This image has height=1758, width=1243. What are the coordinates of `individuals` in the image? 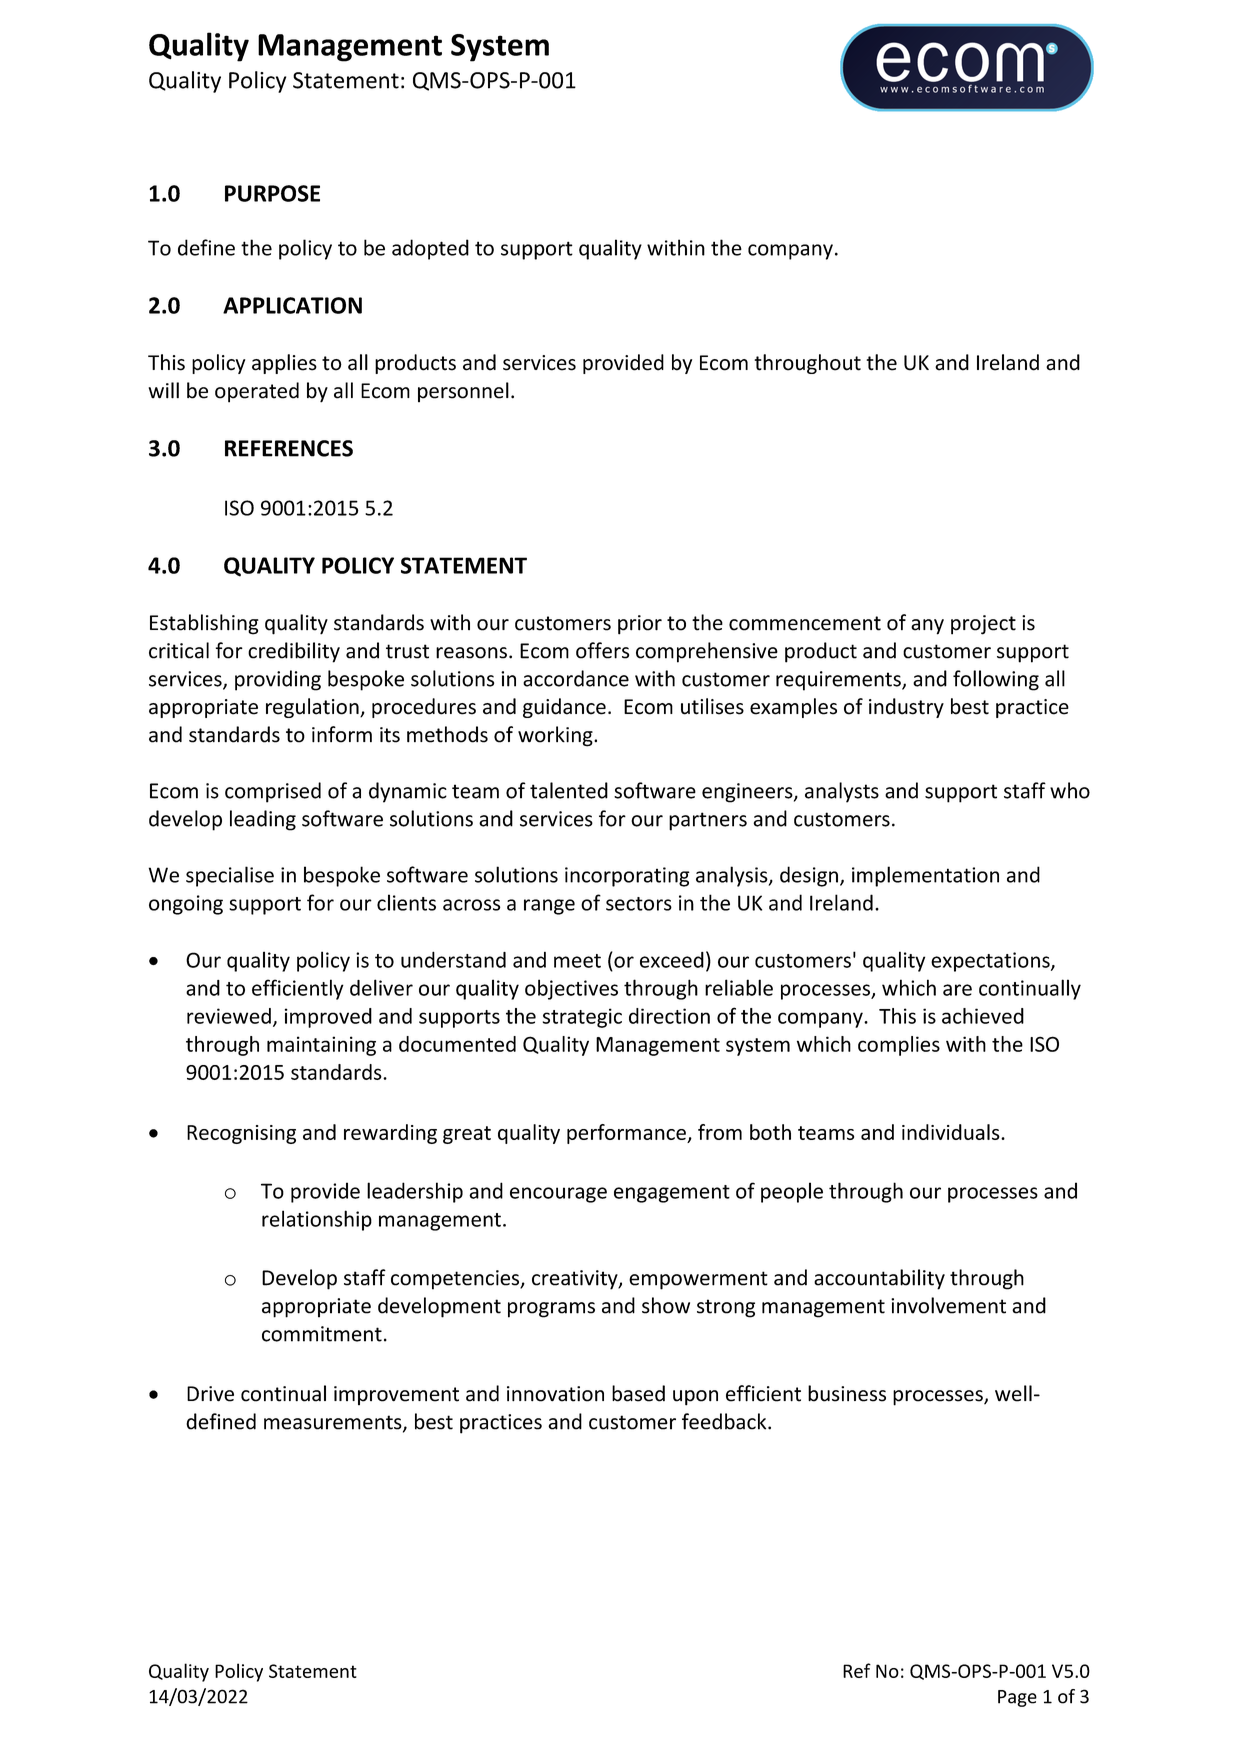 It's located at (952, 1132).
